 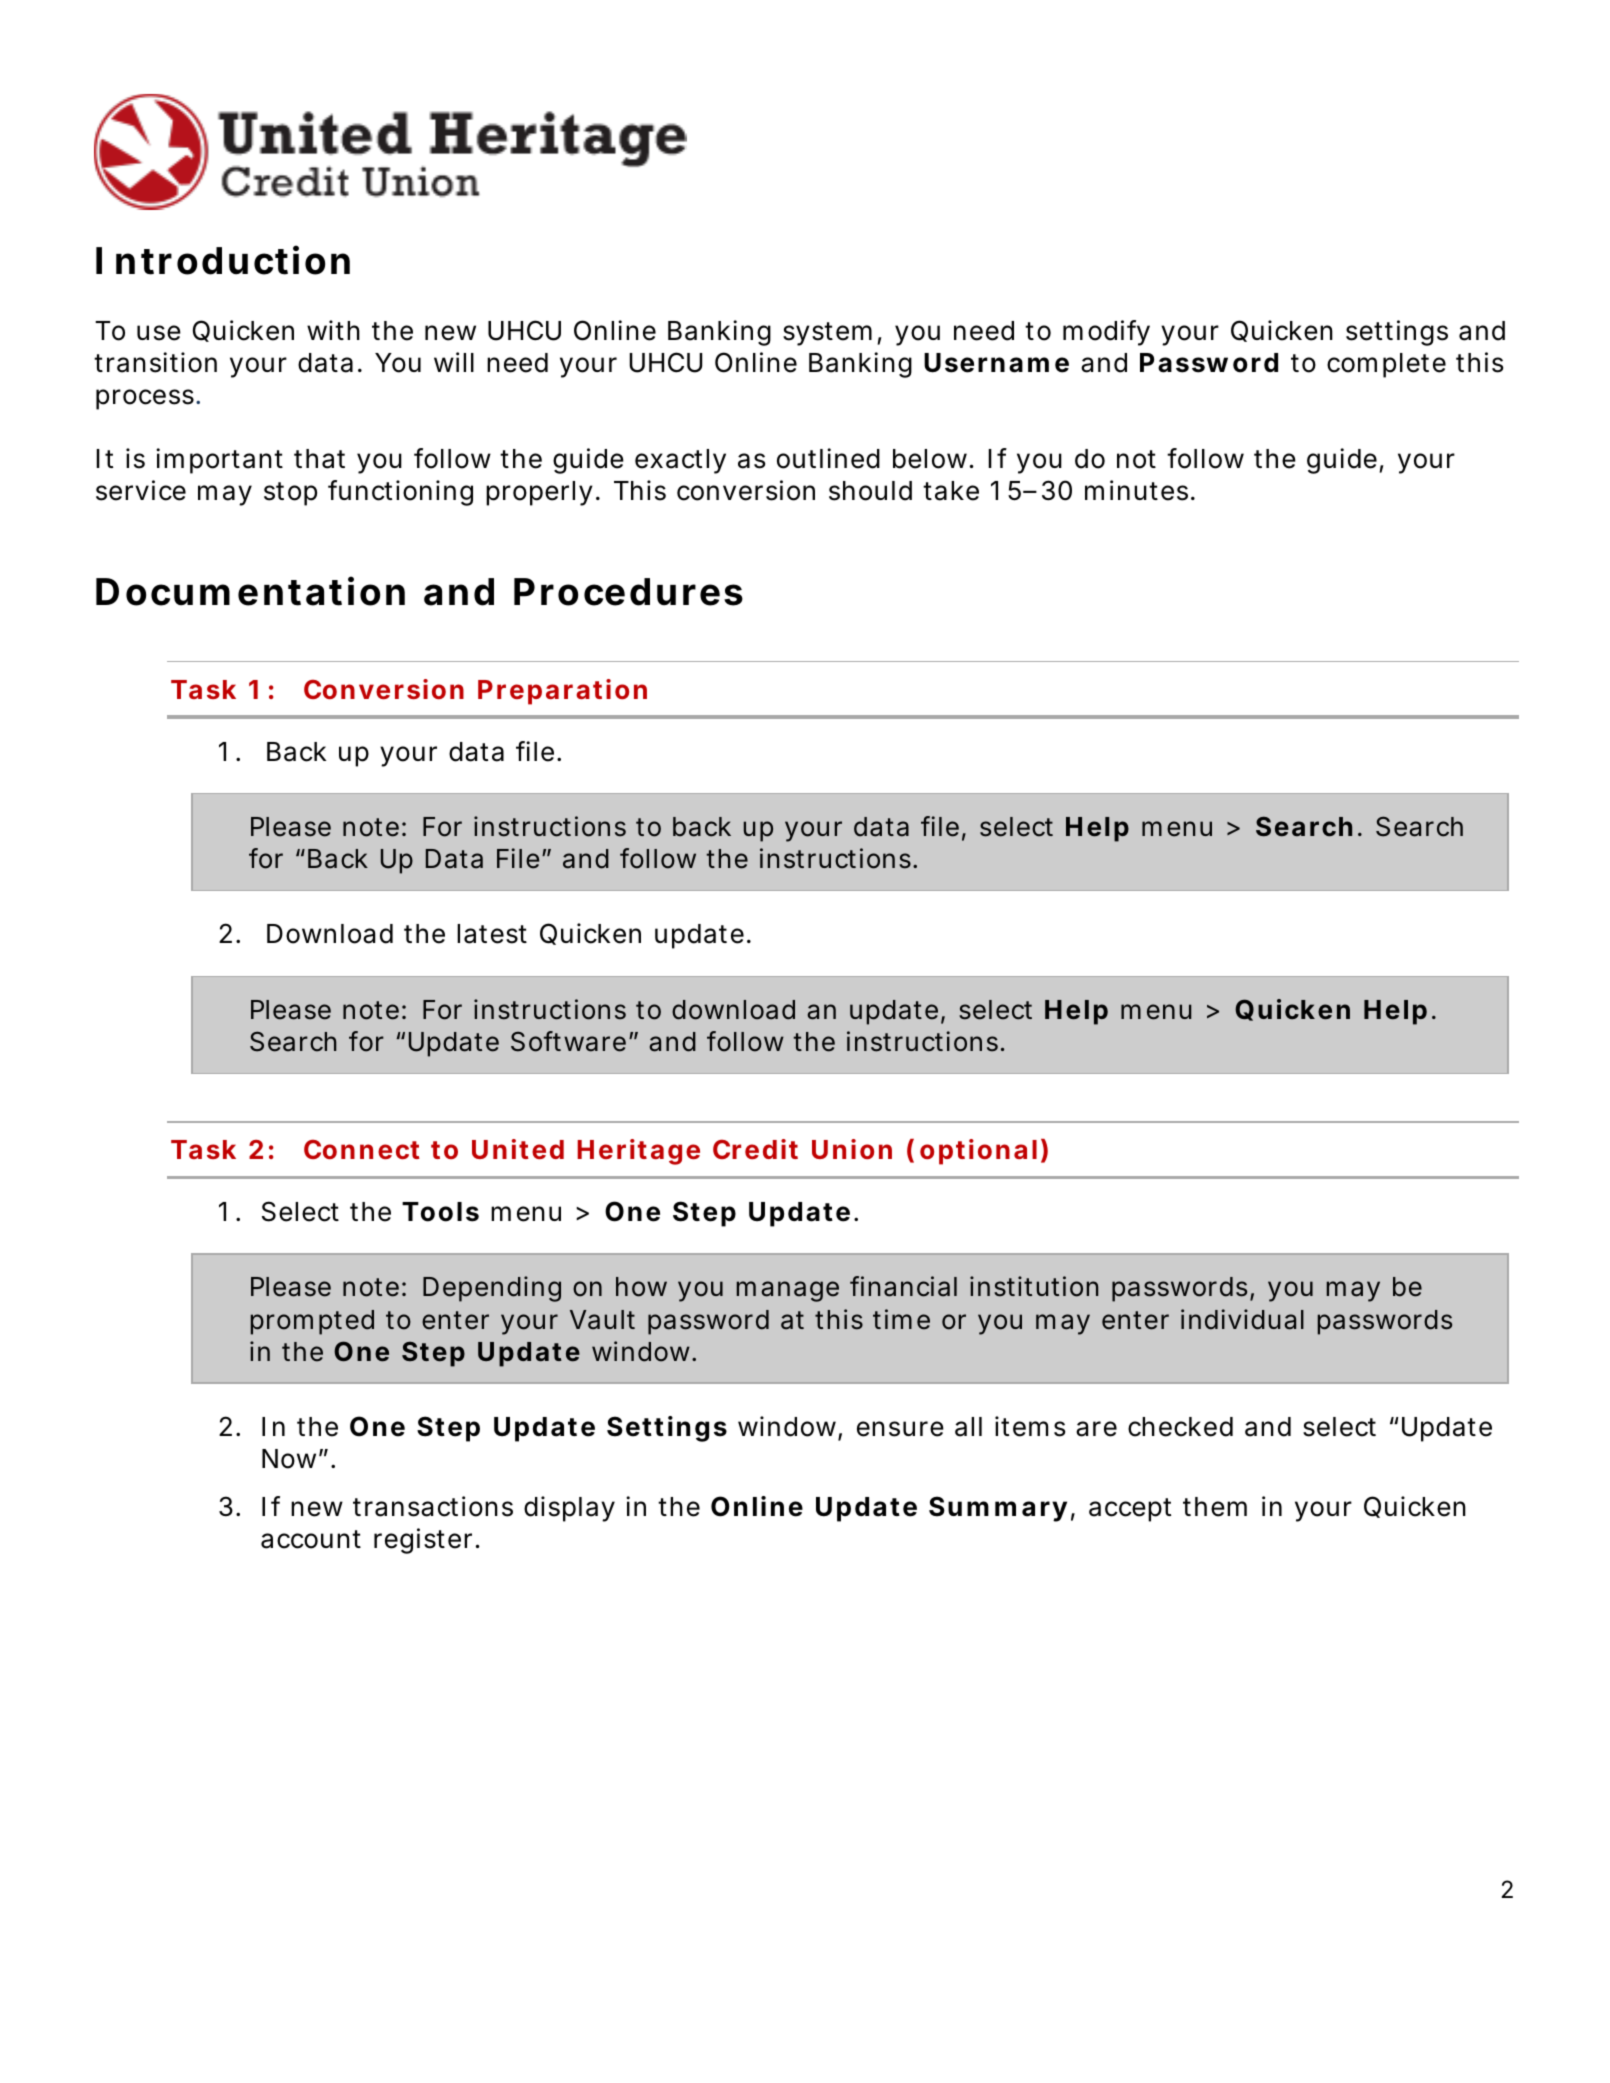 I want to click on individual, so click(x=1242, y=1319).
